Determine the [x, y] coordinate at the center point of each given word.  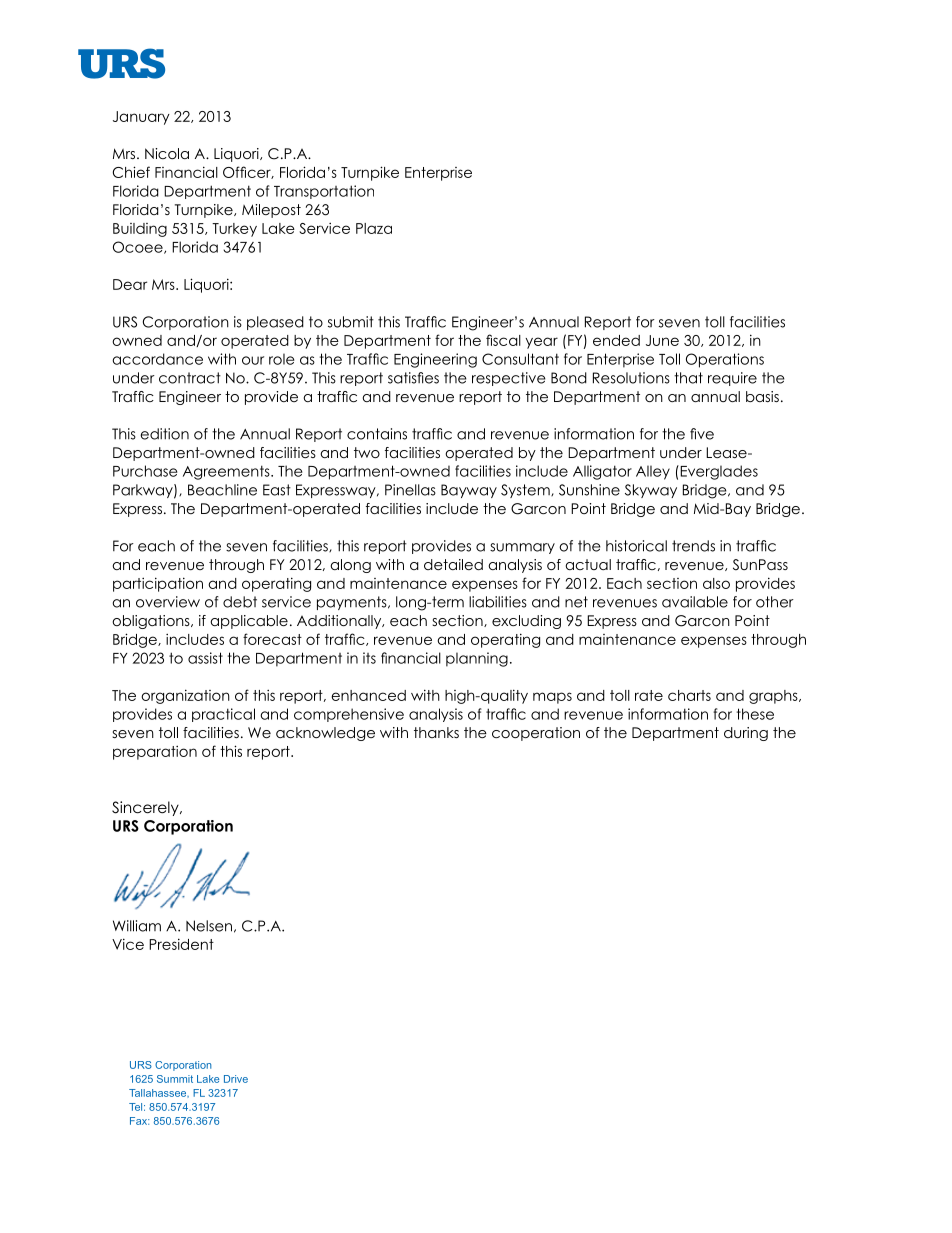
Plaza [374, 228]
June [662, 340]
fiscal [503, 340]
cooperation [536, 734]
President [181, 944]
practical [223, 715]
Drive [236, 1079]
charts [689, 695]
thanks [436, 732]
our [253, 360]
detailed [453, 564]
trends [693, 546]
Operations [725, 360]
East [277, 490]
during [746, 734]
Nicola [167, 153]
